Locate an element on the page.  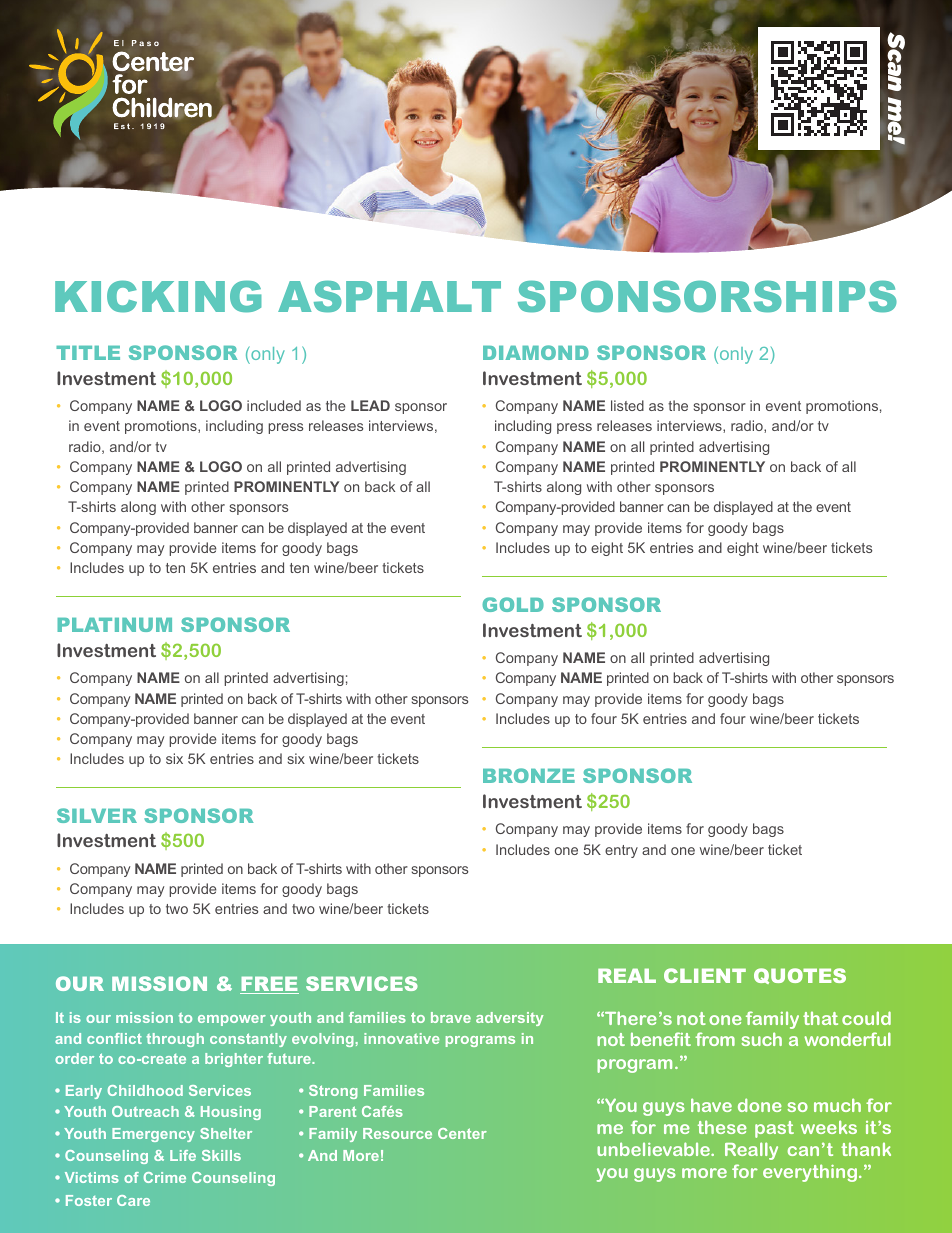
KICKING is located at coordinates (158, 297).
